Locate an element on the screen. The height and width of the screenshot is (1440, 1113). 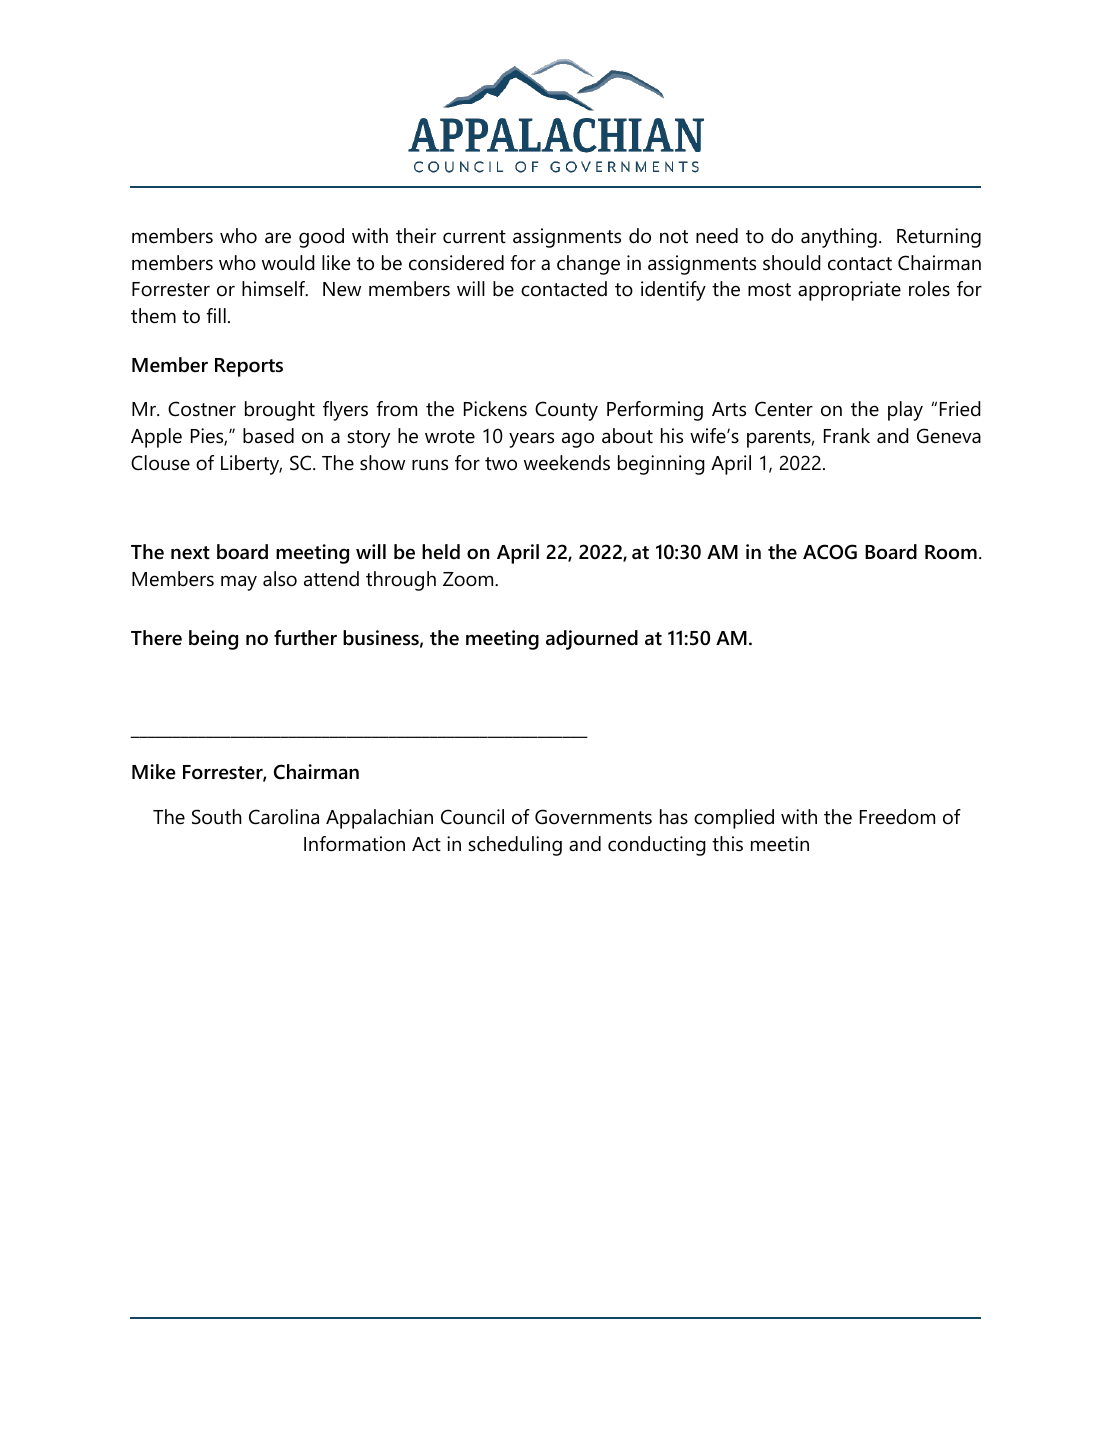
Freedom is located at coordinates (897, 817).
